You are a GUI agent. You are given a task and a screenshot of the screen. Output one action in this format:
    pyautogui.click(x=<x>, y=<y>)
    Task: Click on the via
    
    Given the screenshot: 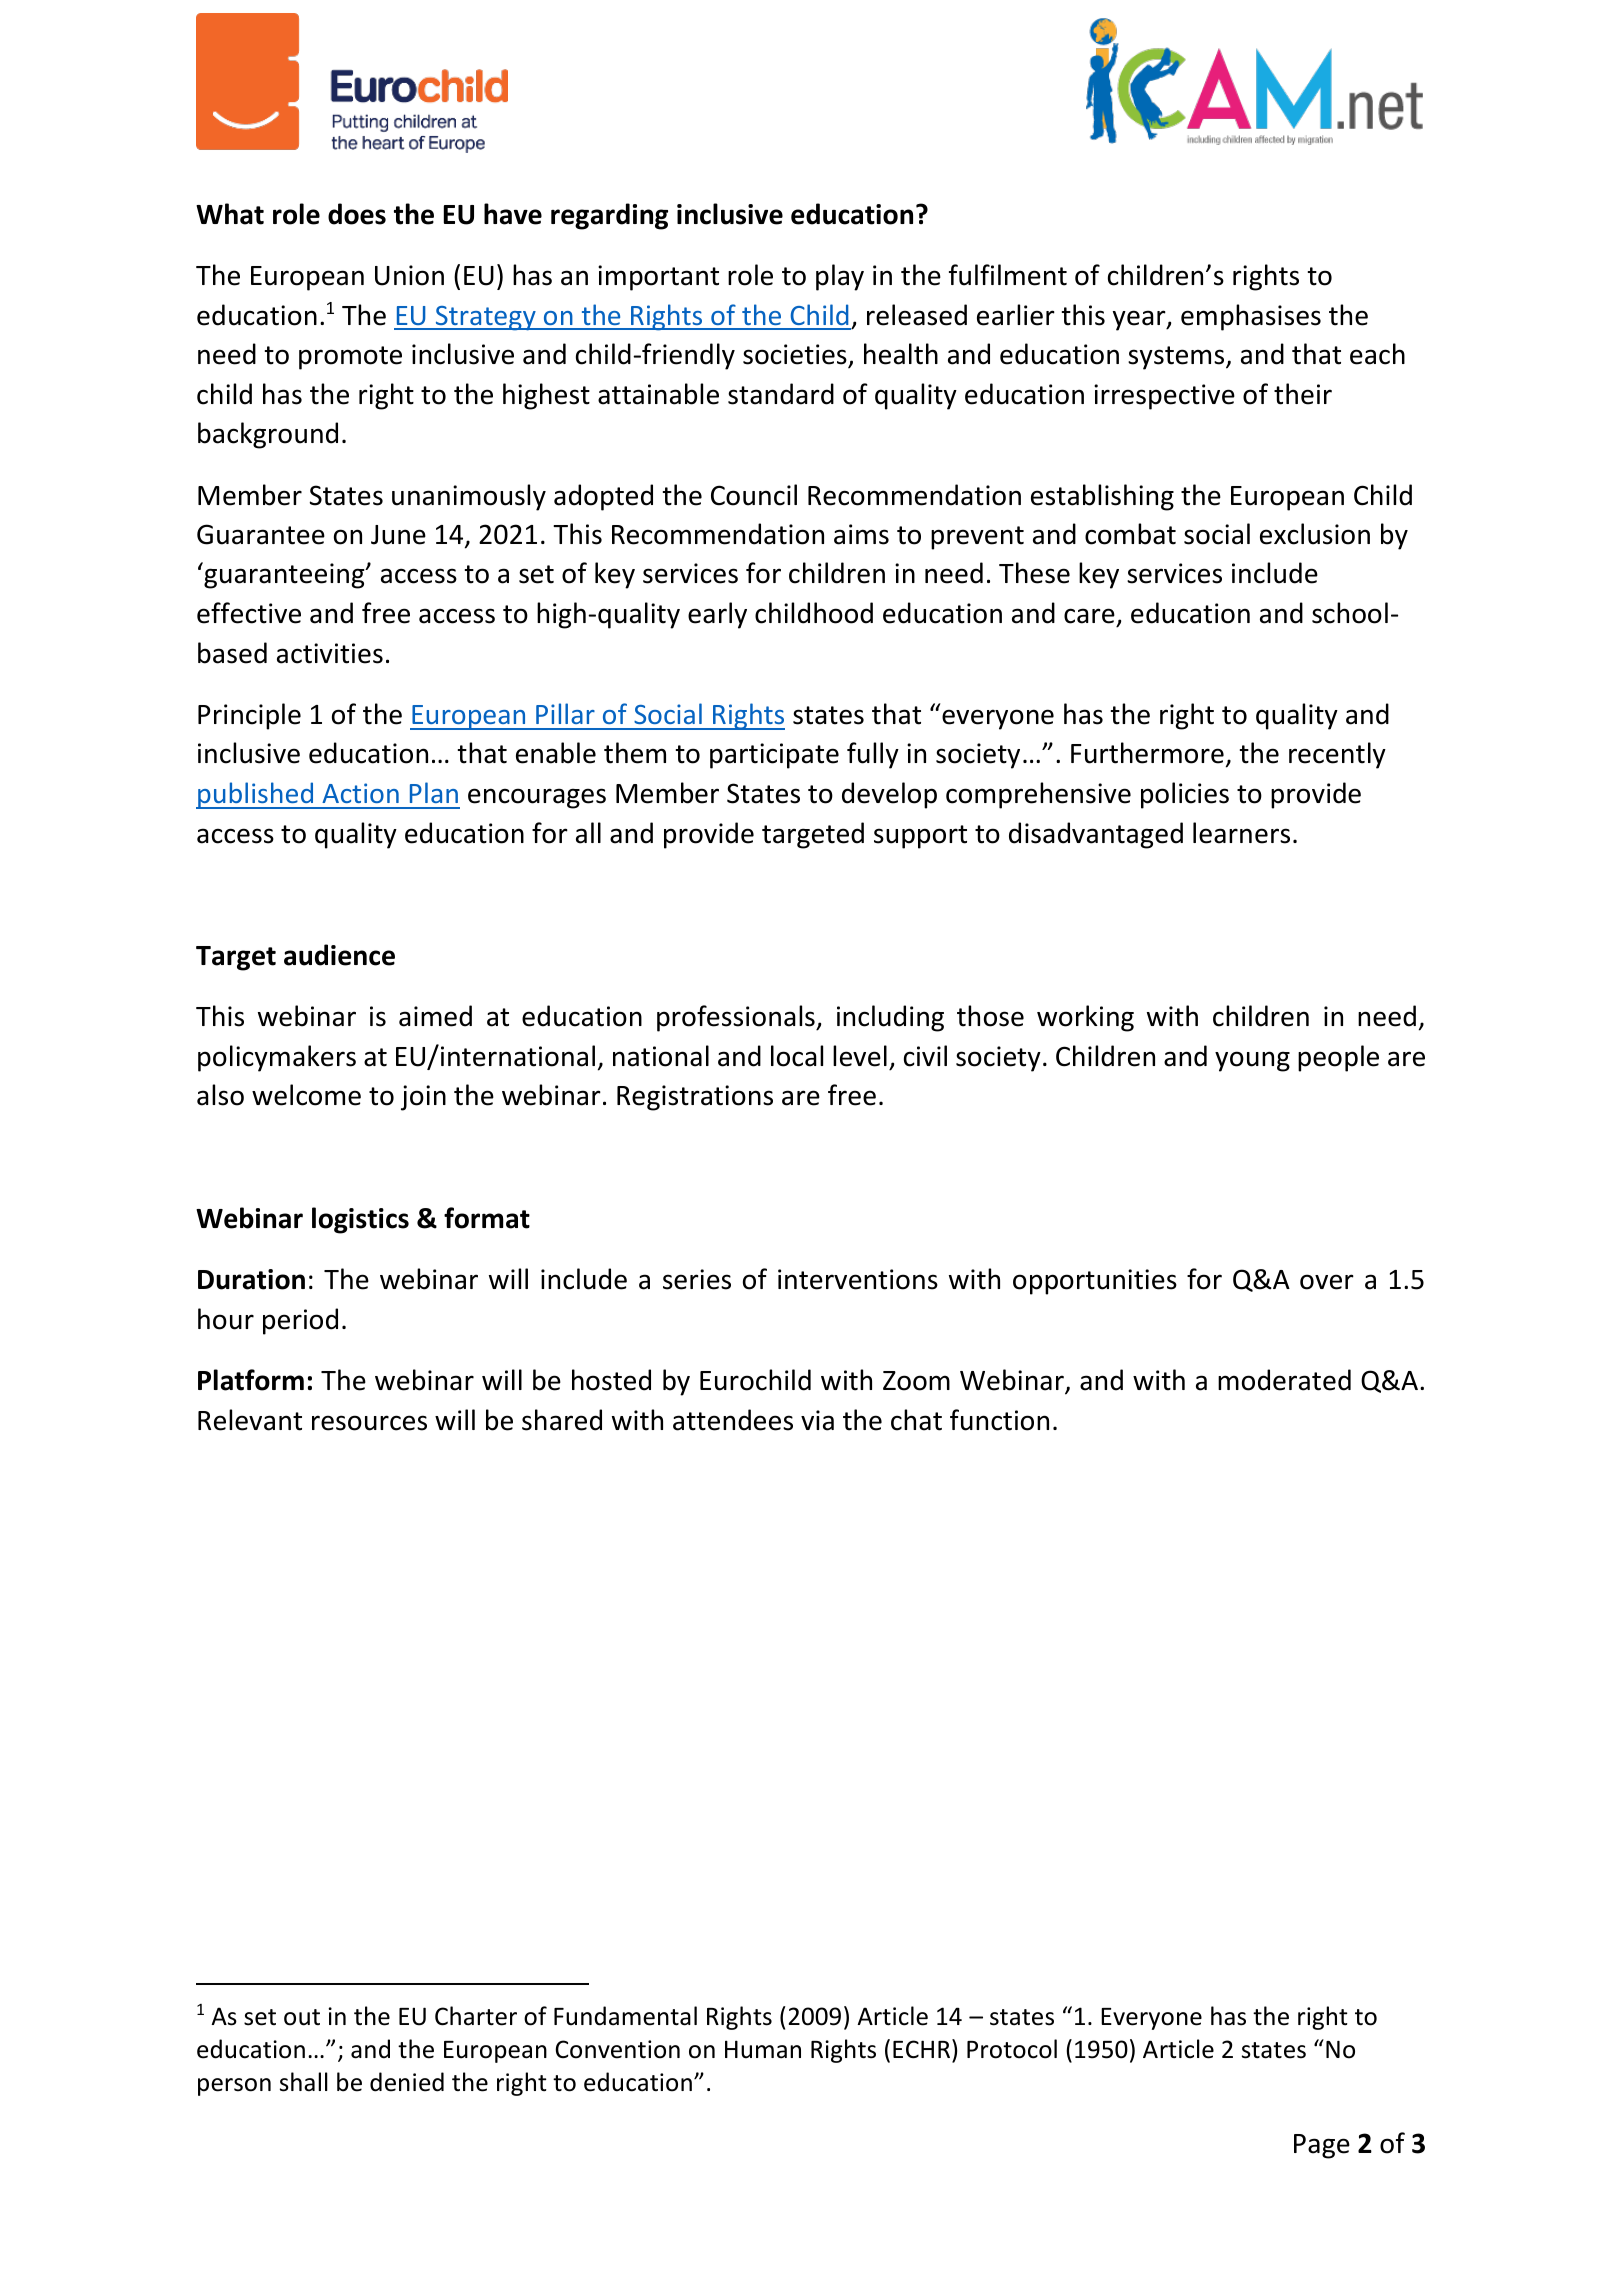 What is the action you would take?
    pyautogui.click(x=817, y=1420)
